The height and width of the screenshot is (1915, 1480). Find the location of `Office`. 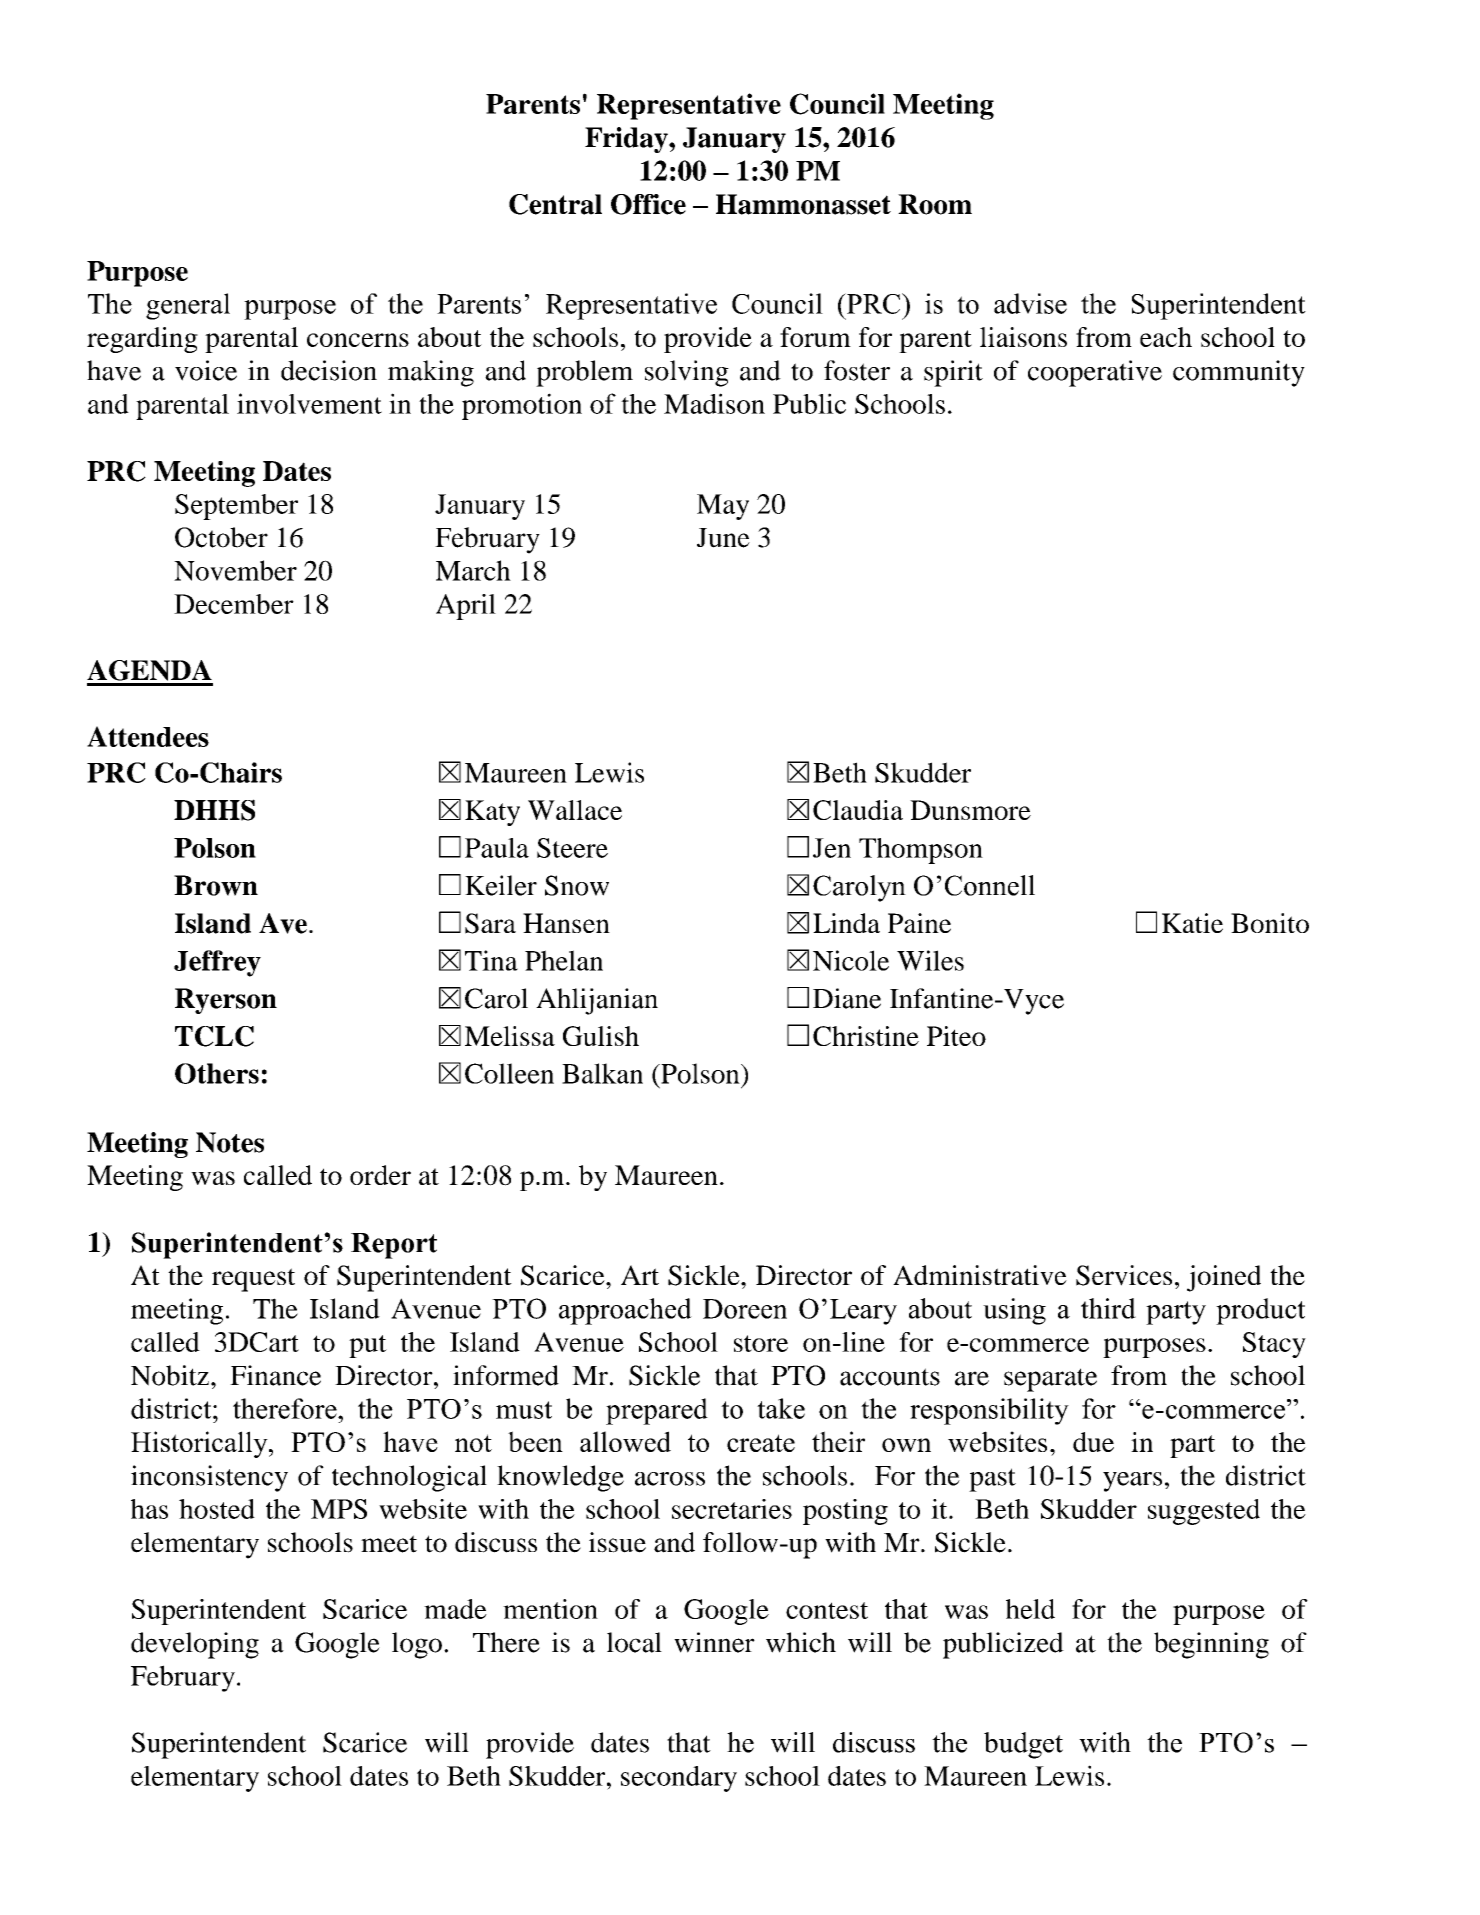

Office is located at coordinates (648, 204).
